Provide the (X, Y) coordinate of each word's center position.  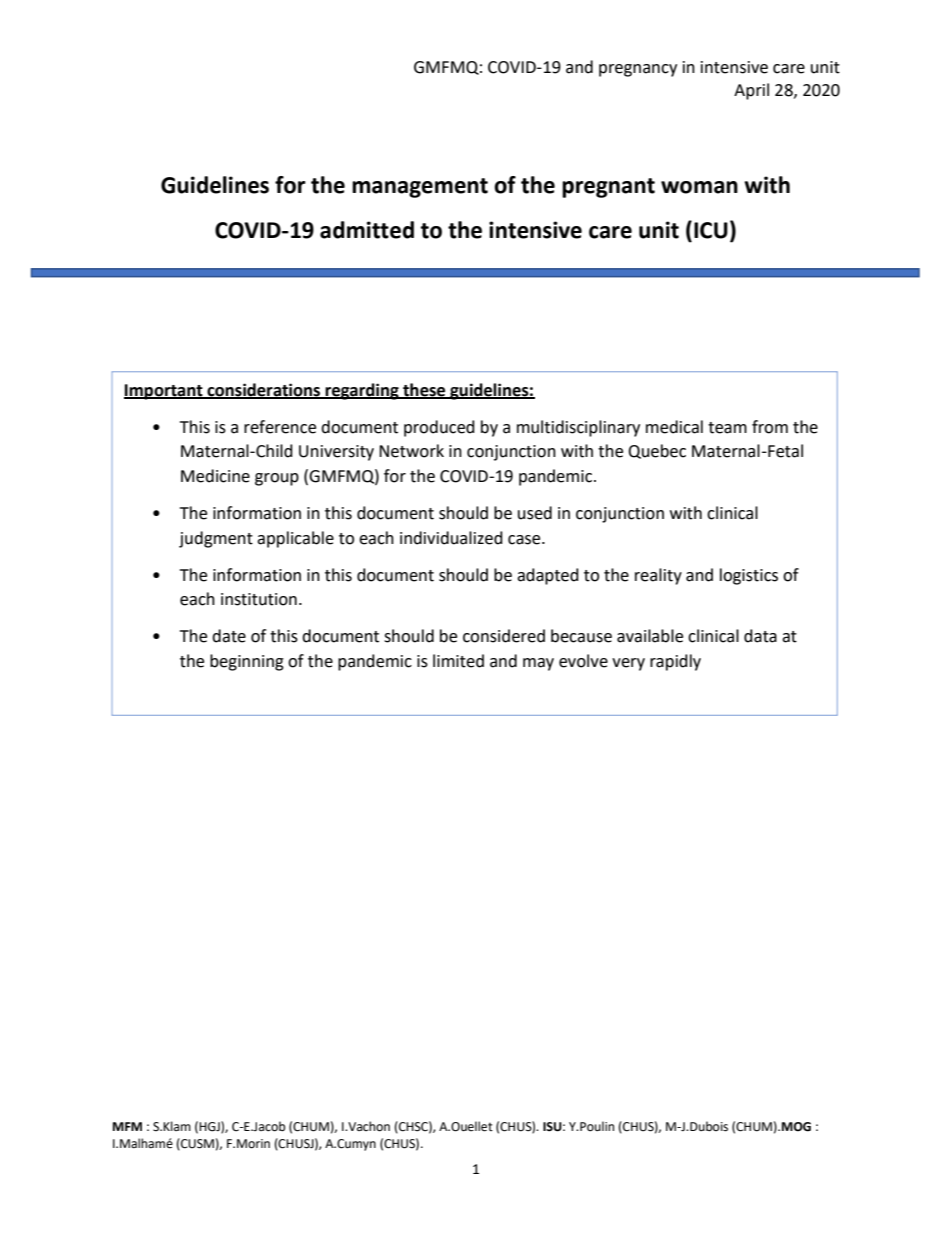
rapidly (675, 662)
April (751, 91)
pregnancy (638, 70)
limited (458, 661)
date (229, 636)
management (420, 188)
